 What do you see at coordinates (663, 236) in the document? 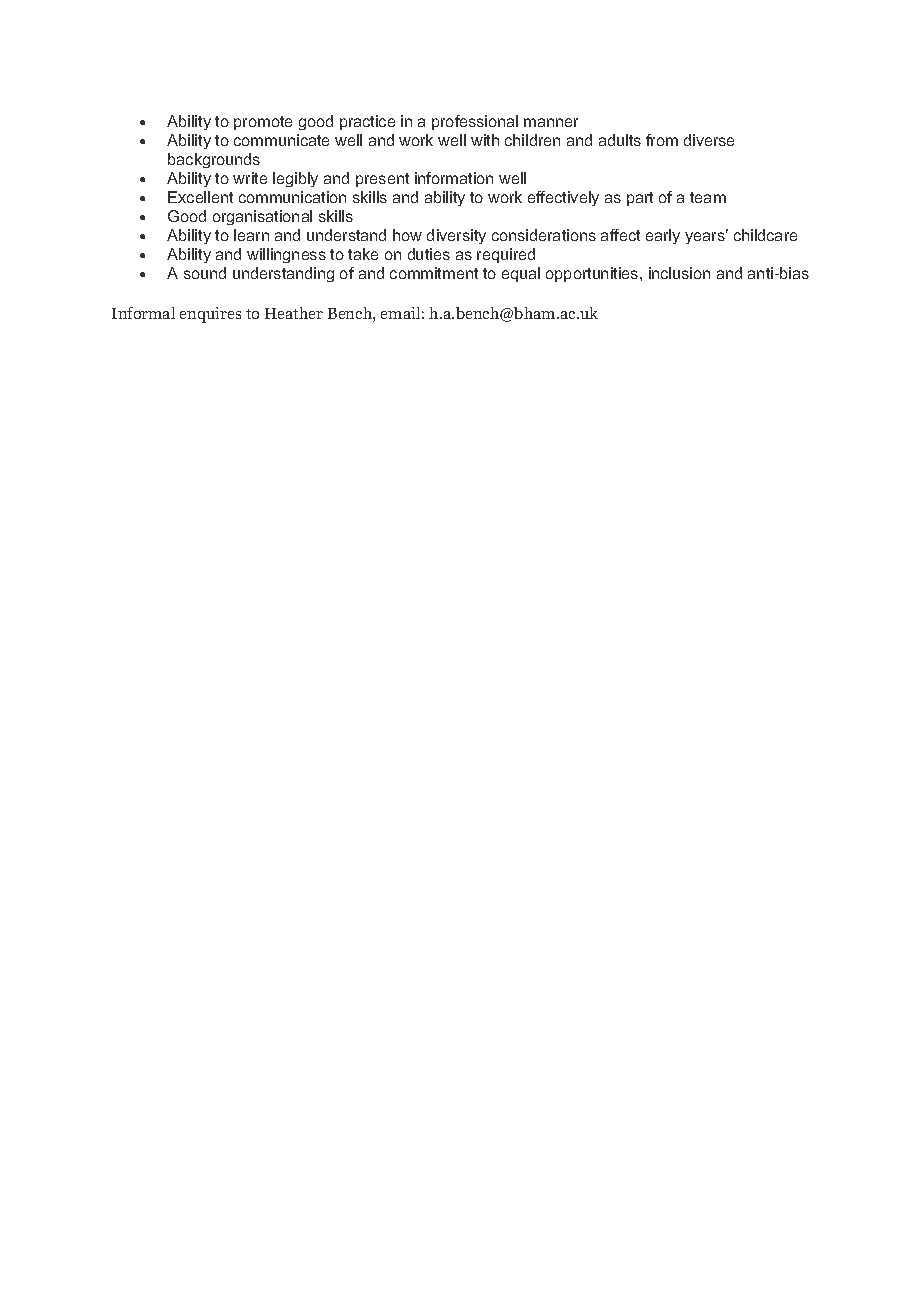
I see `early` at bounding box center [663, 236].
